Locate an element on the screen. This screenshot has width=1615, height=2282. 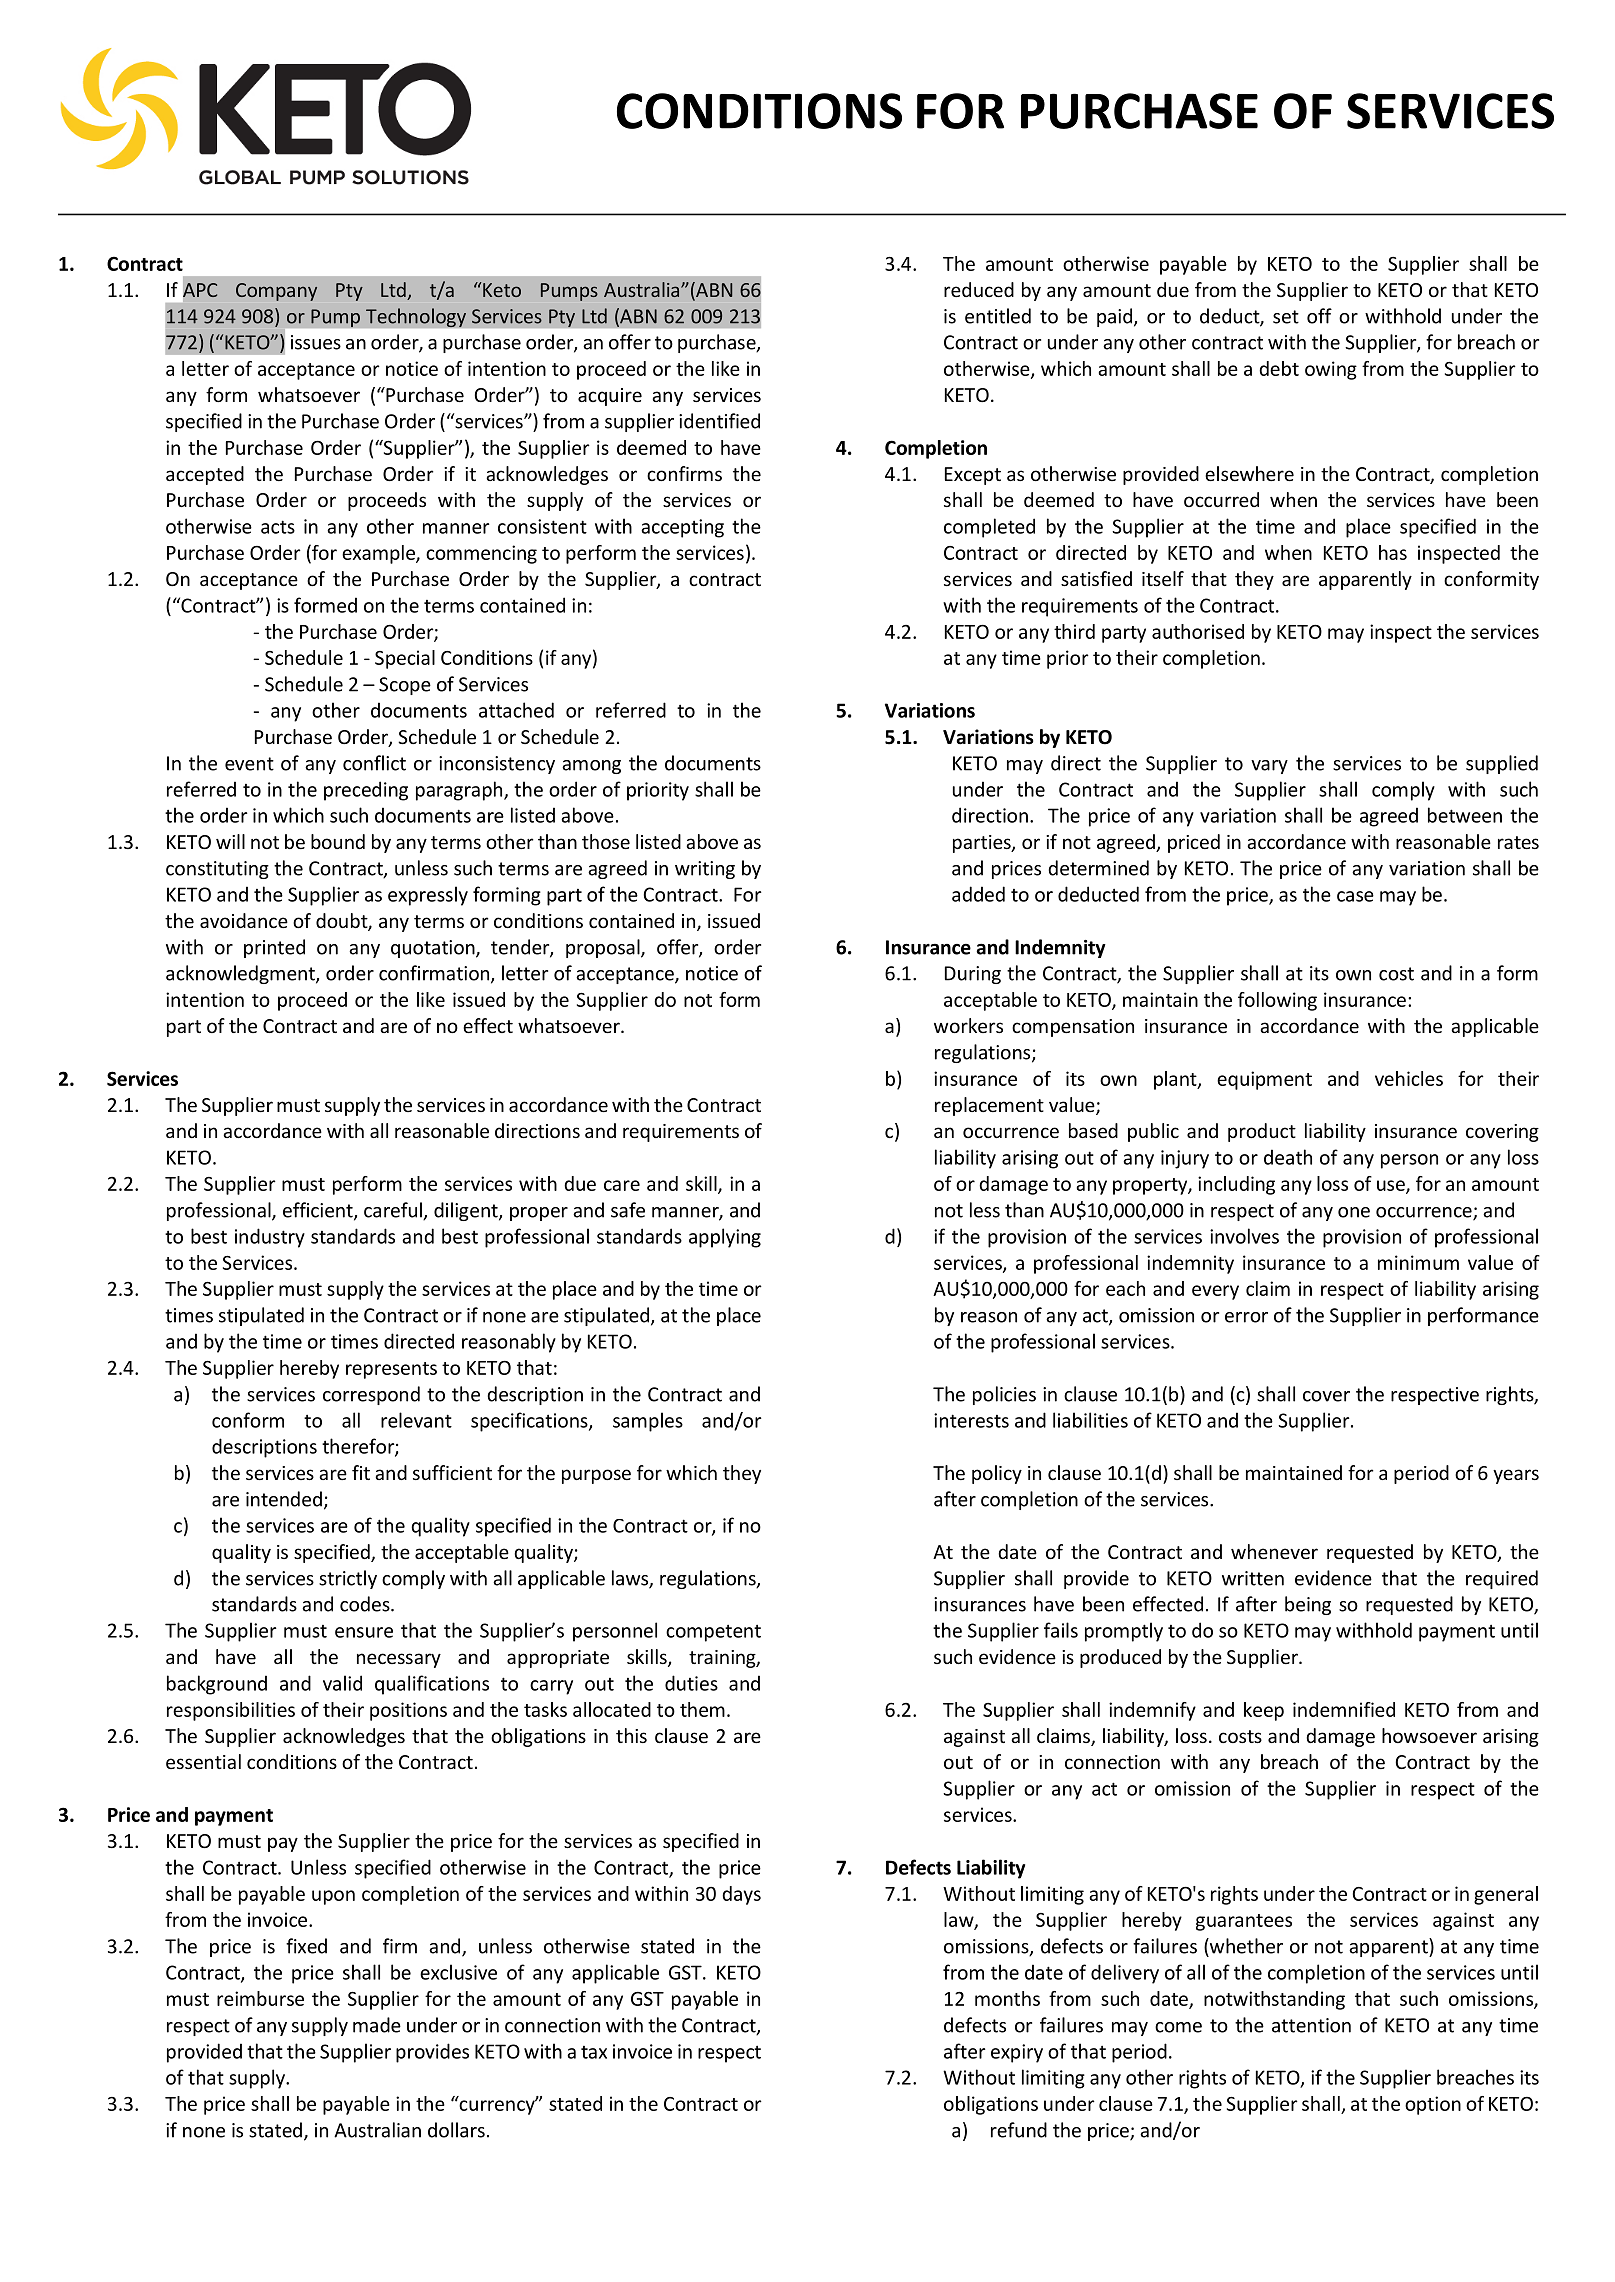
minimum is located at coordinates (1418, 1262).
